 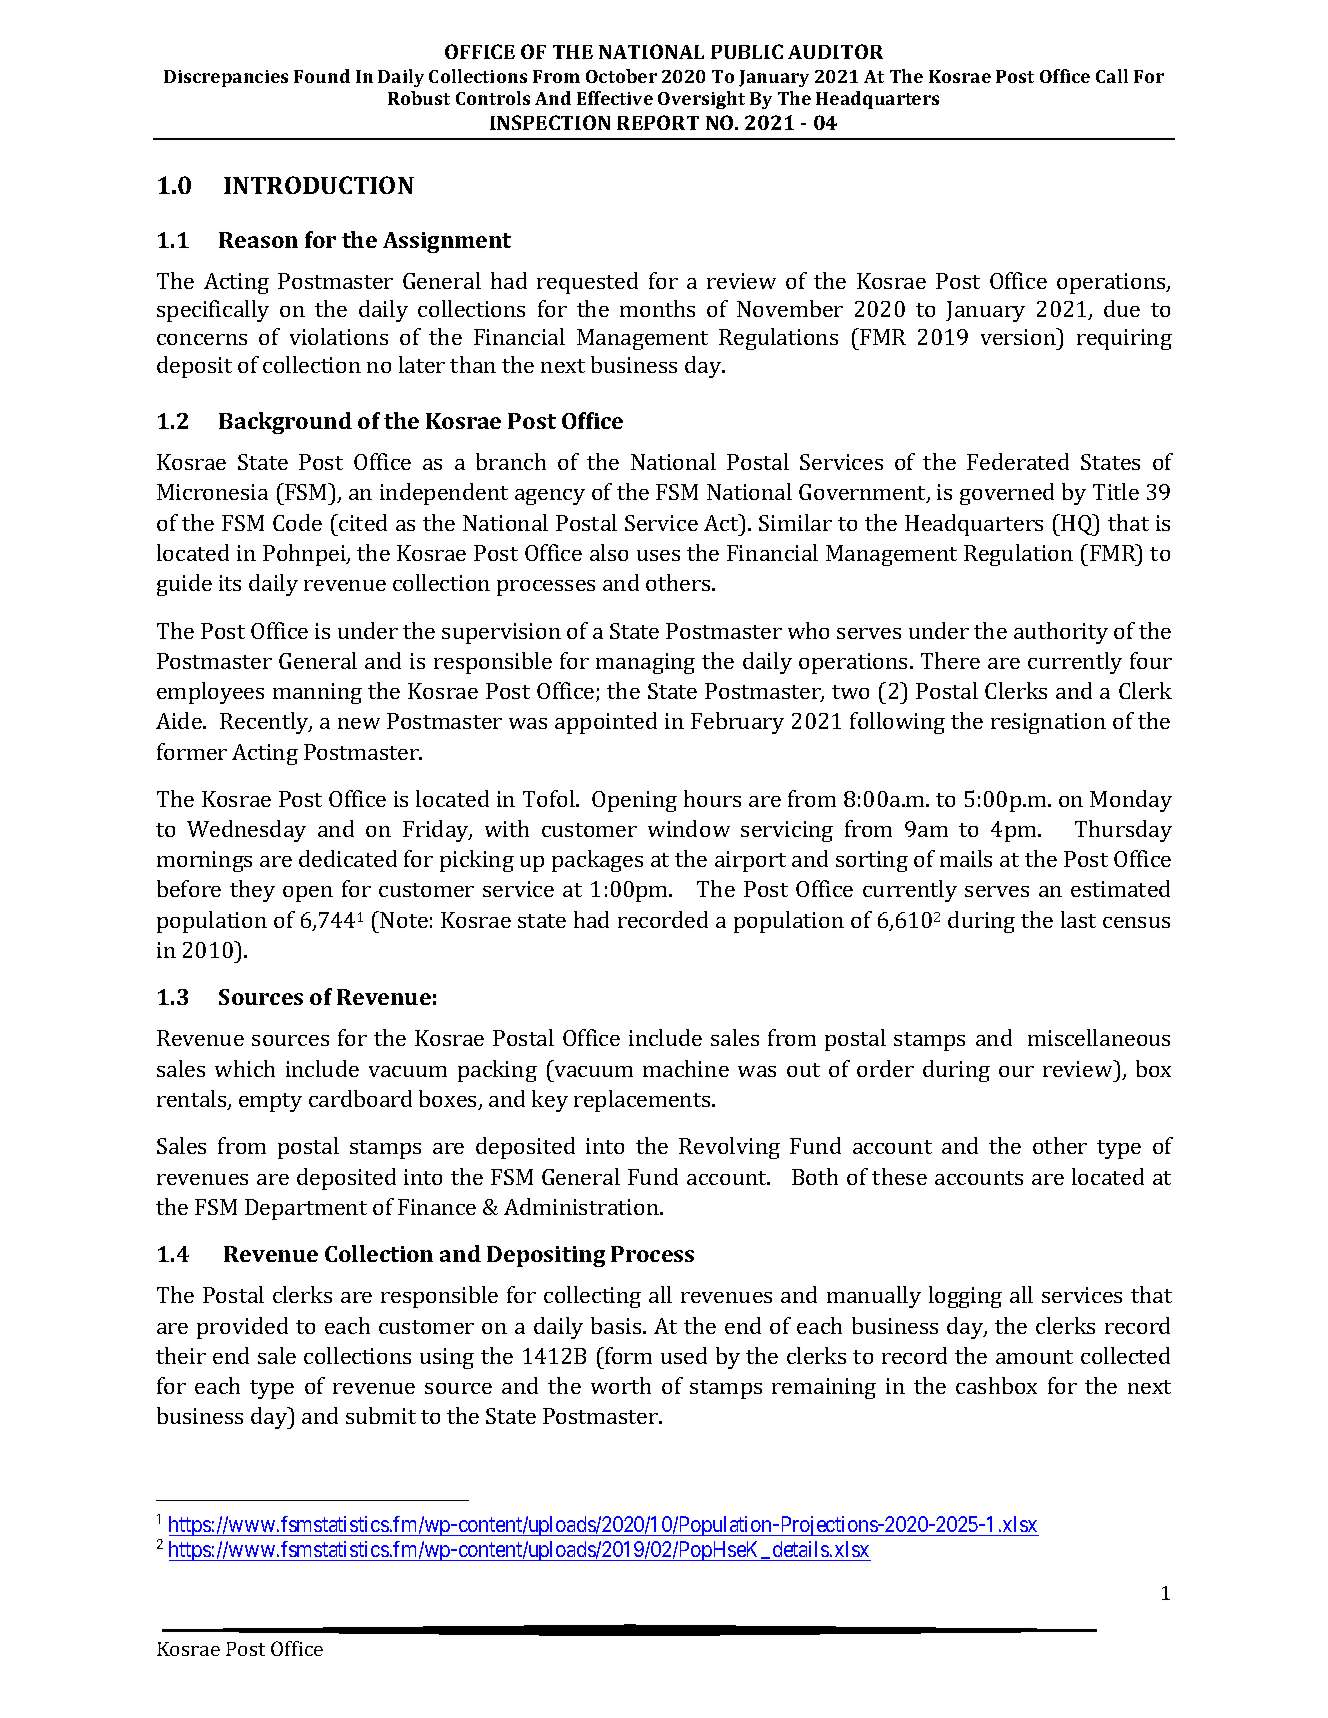 What do you see at coordinates (348, 858) in the screenshot?
I see `dedicated` at bounding box center [348, 858].
